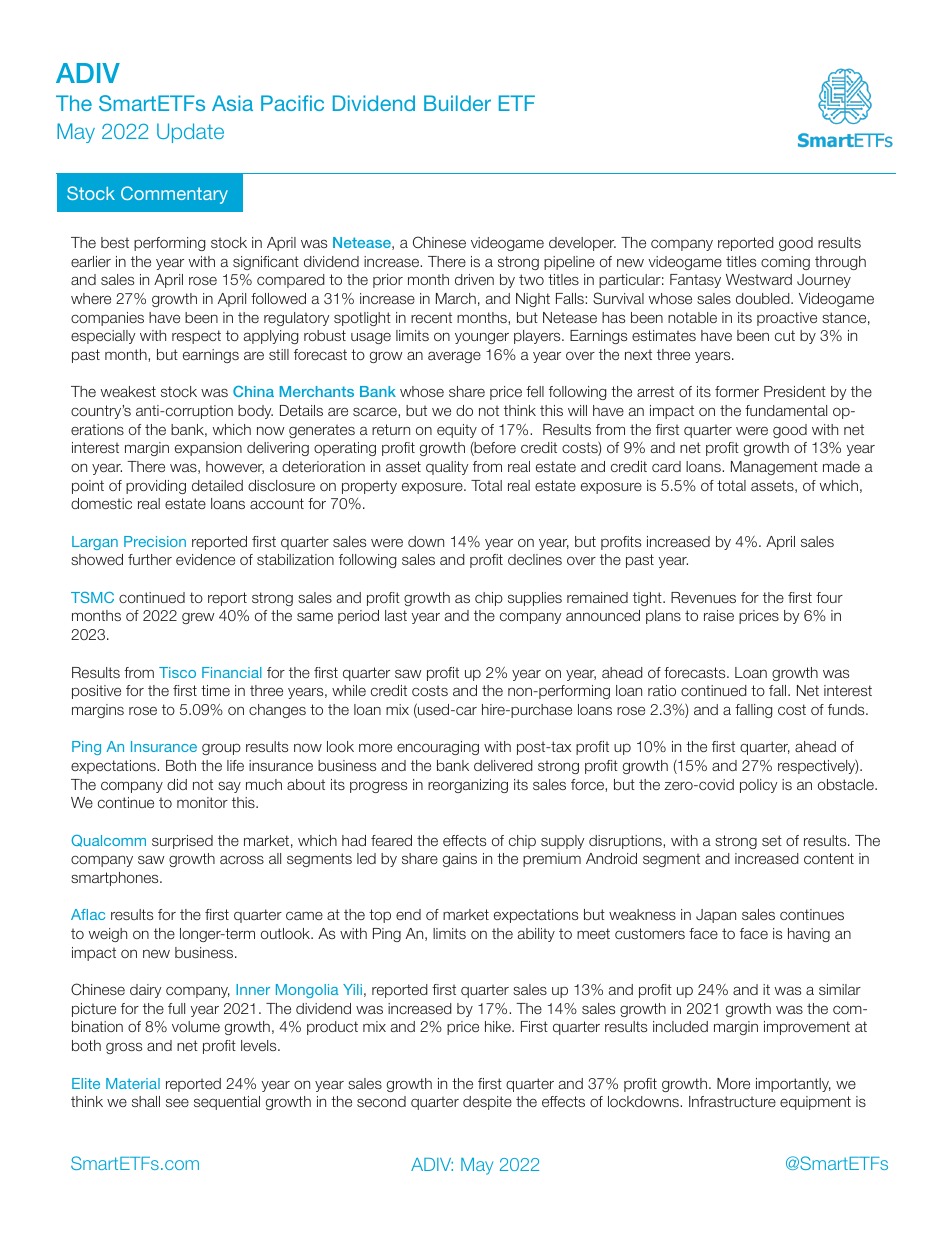 This image has height=1233, width=952. Describe the element at coordinates (457, 103) in the image. I see `Builder` at that location.
